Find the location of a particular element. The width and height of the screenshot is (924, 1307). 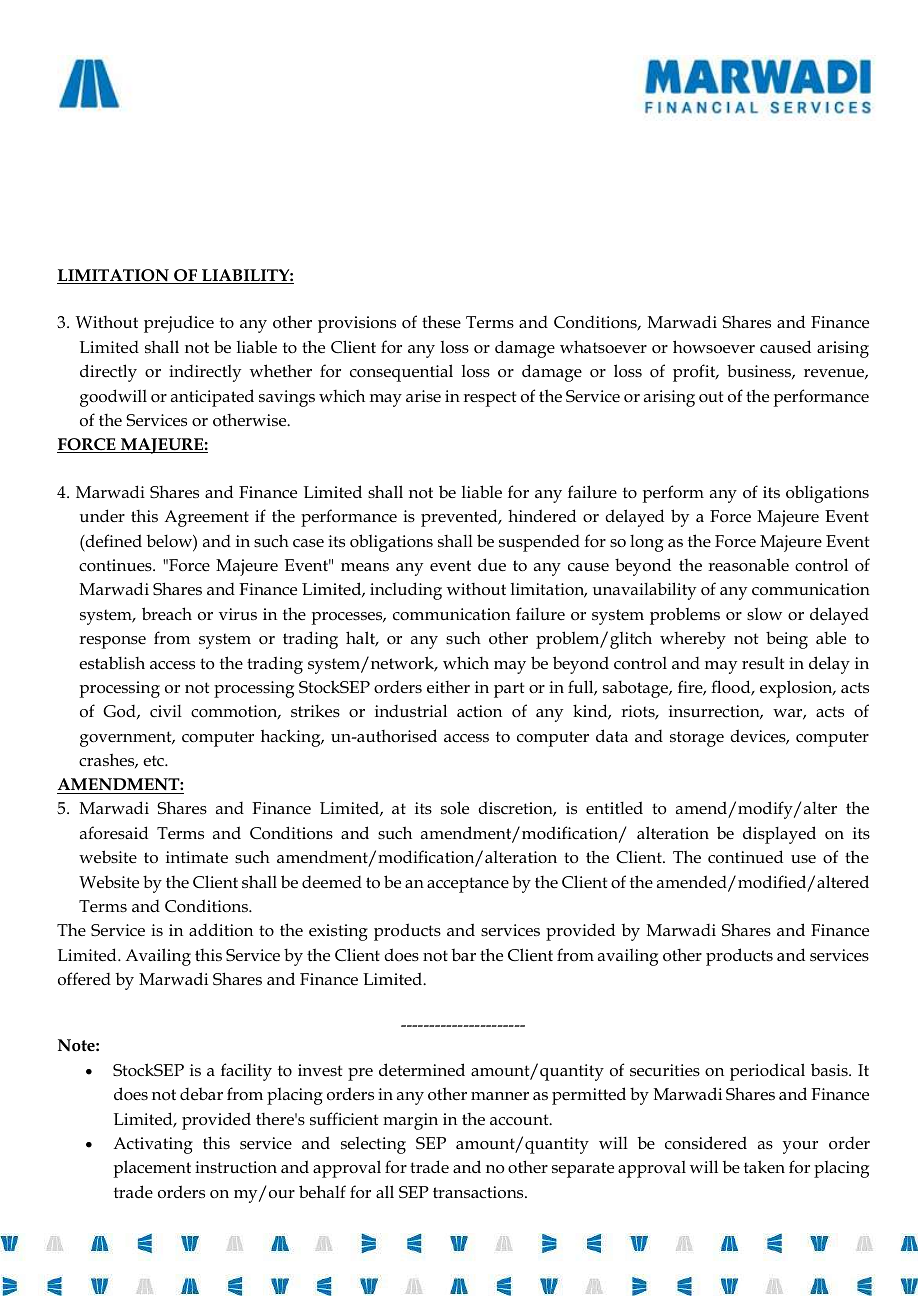

intimate is located at coordinates (197, 857).
